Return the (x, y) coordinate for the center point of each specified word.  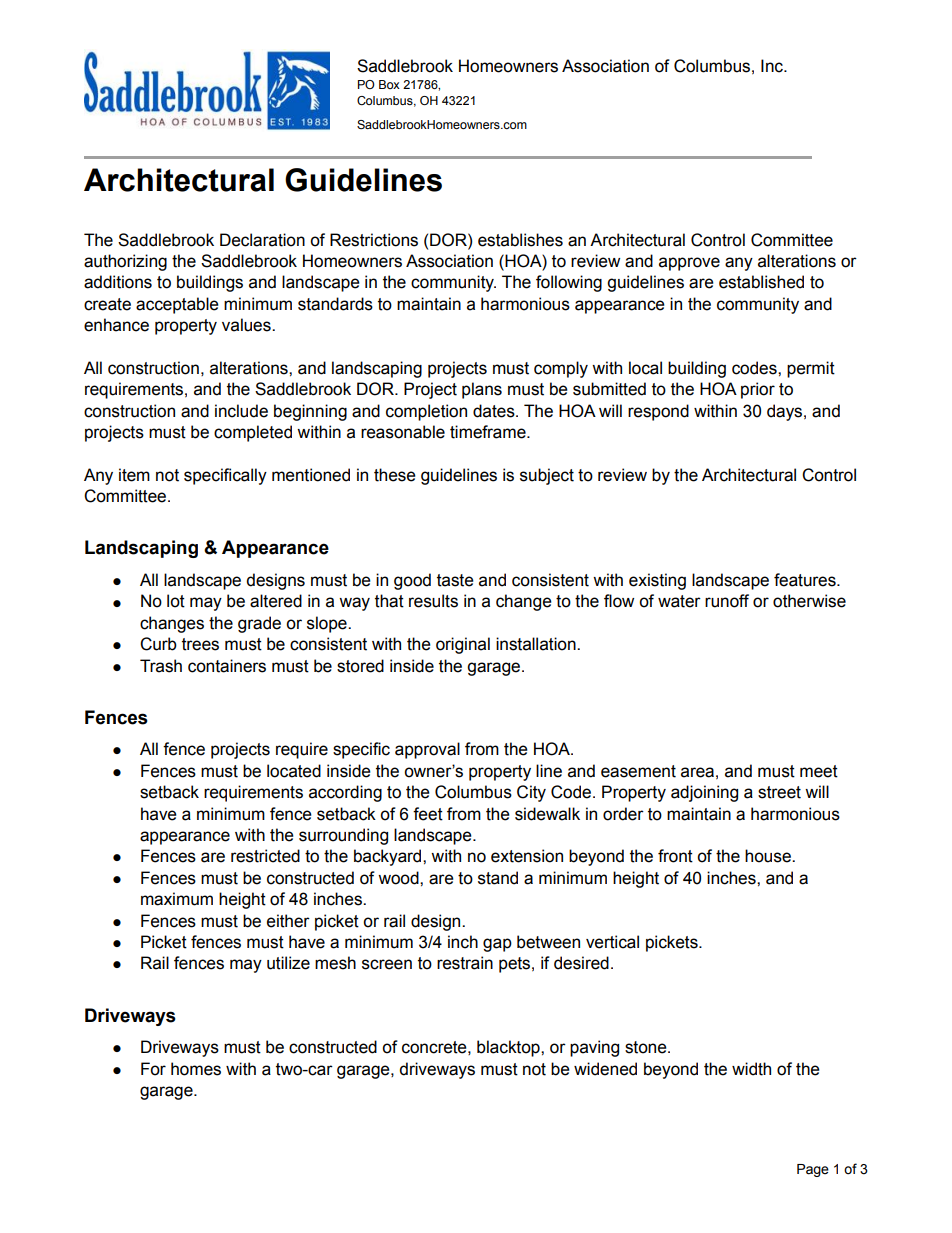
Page (813, 1170)
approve (689, 264)
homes (196, 1069)
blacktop (509, 1048)
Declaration (262, 240)
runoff (727, 601)
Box (389, 84)
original (463, 645)
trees (200, 644)
